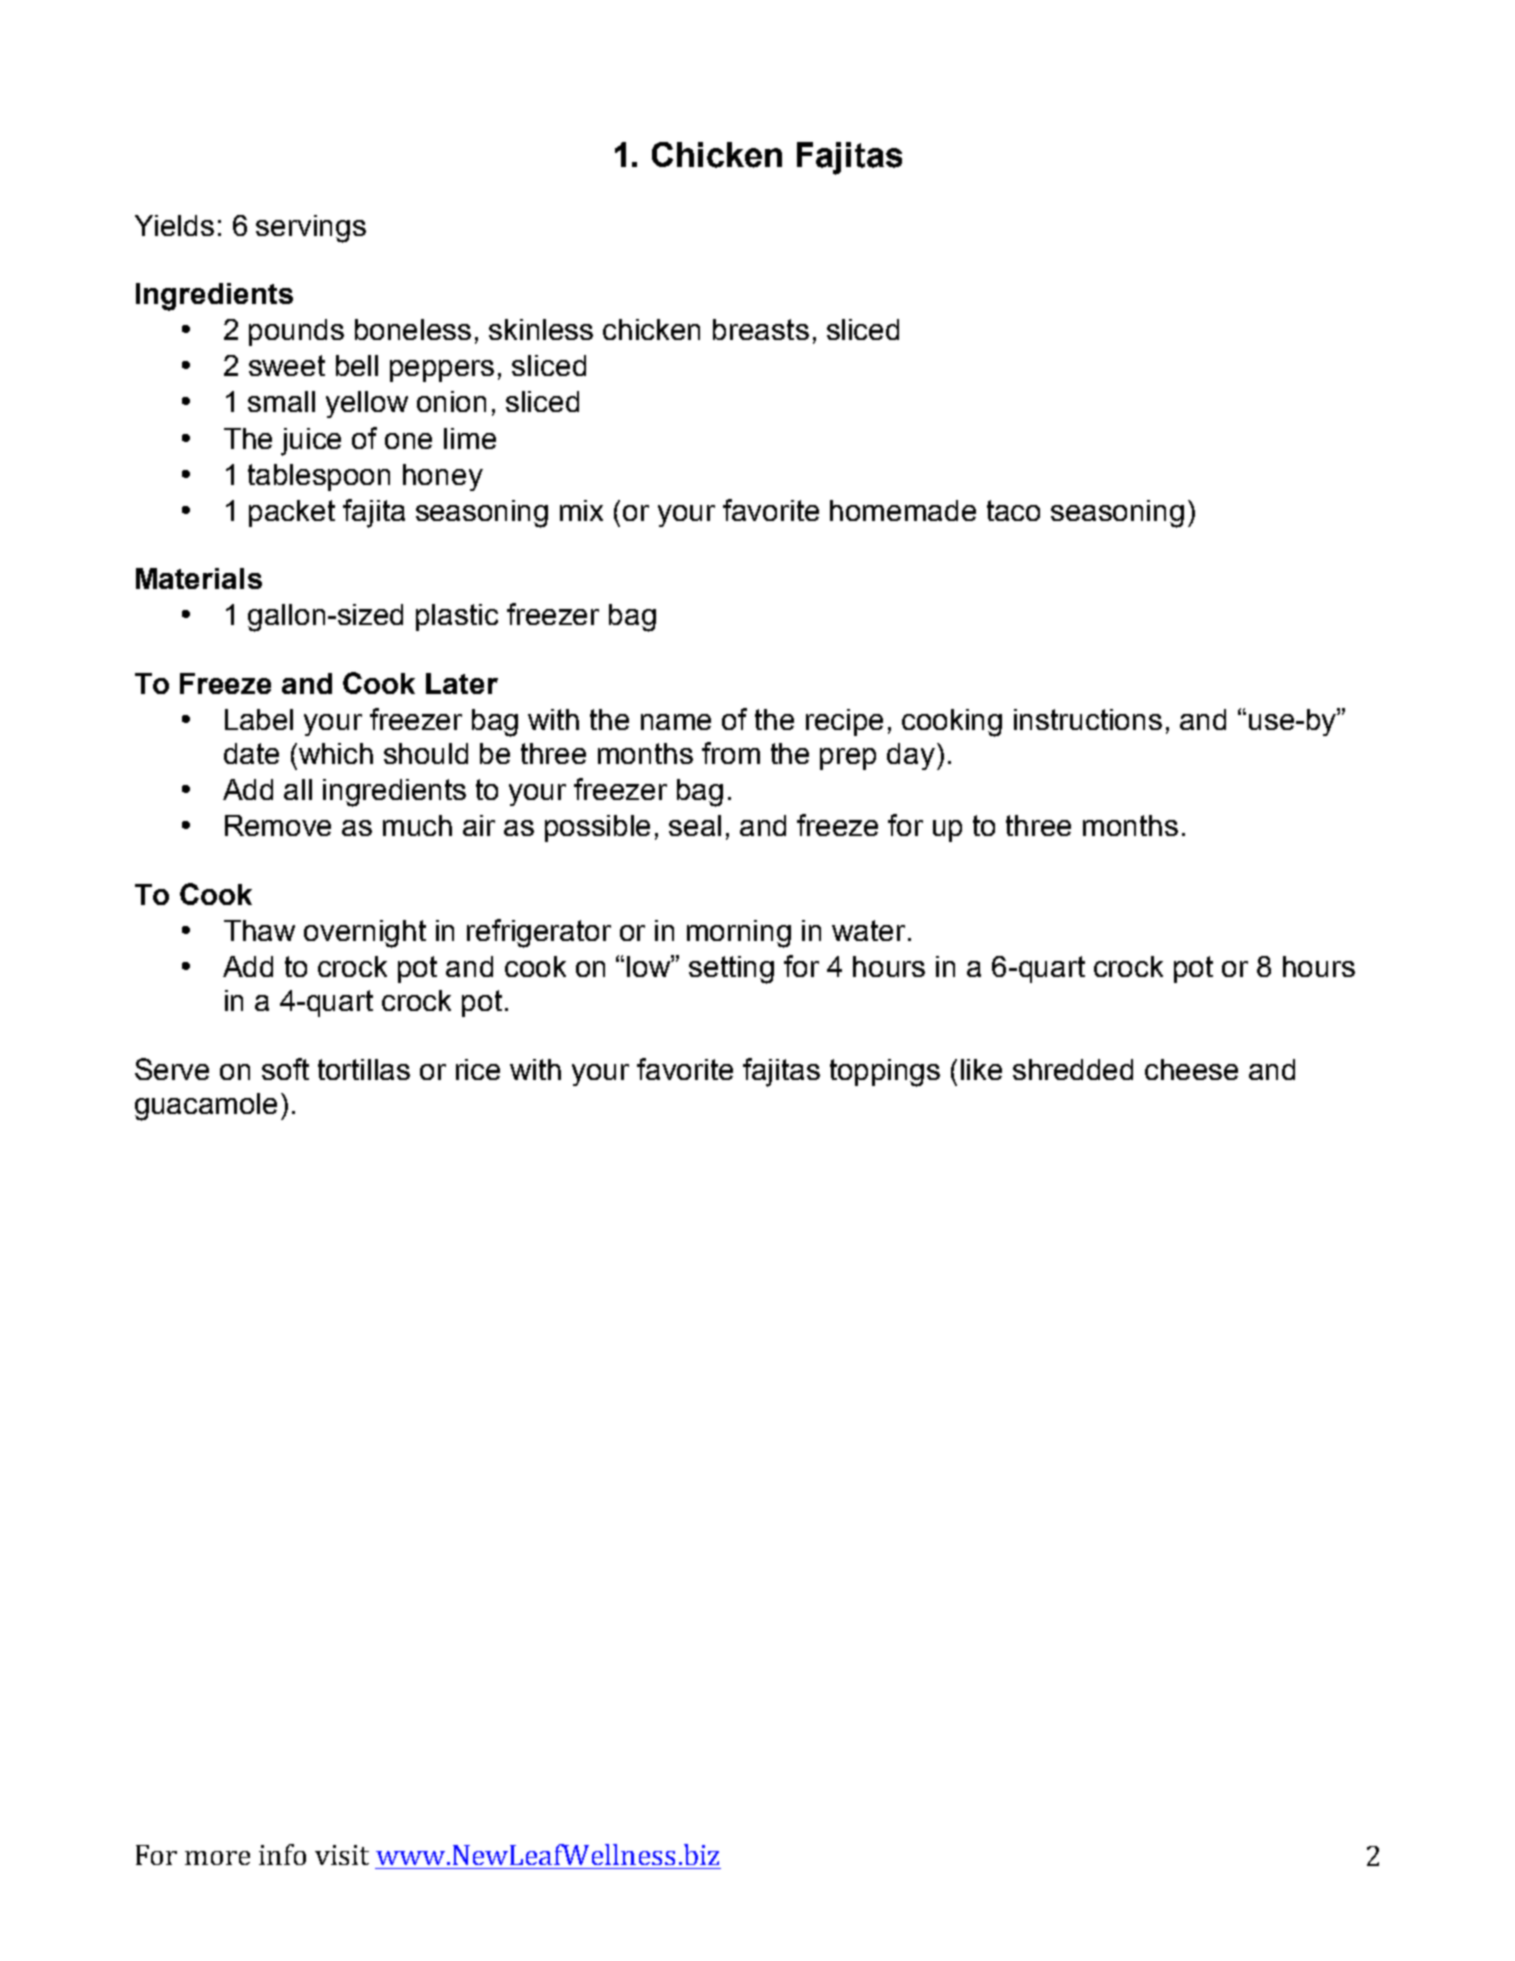 The width and height of the screenshot is (1515, 1961). What do you see at coordinates (761, 329) in the screenshot?
I see `breasts` at bounding box center [761, 329].
